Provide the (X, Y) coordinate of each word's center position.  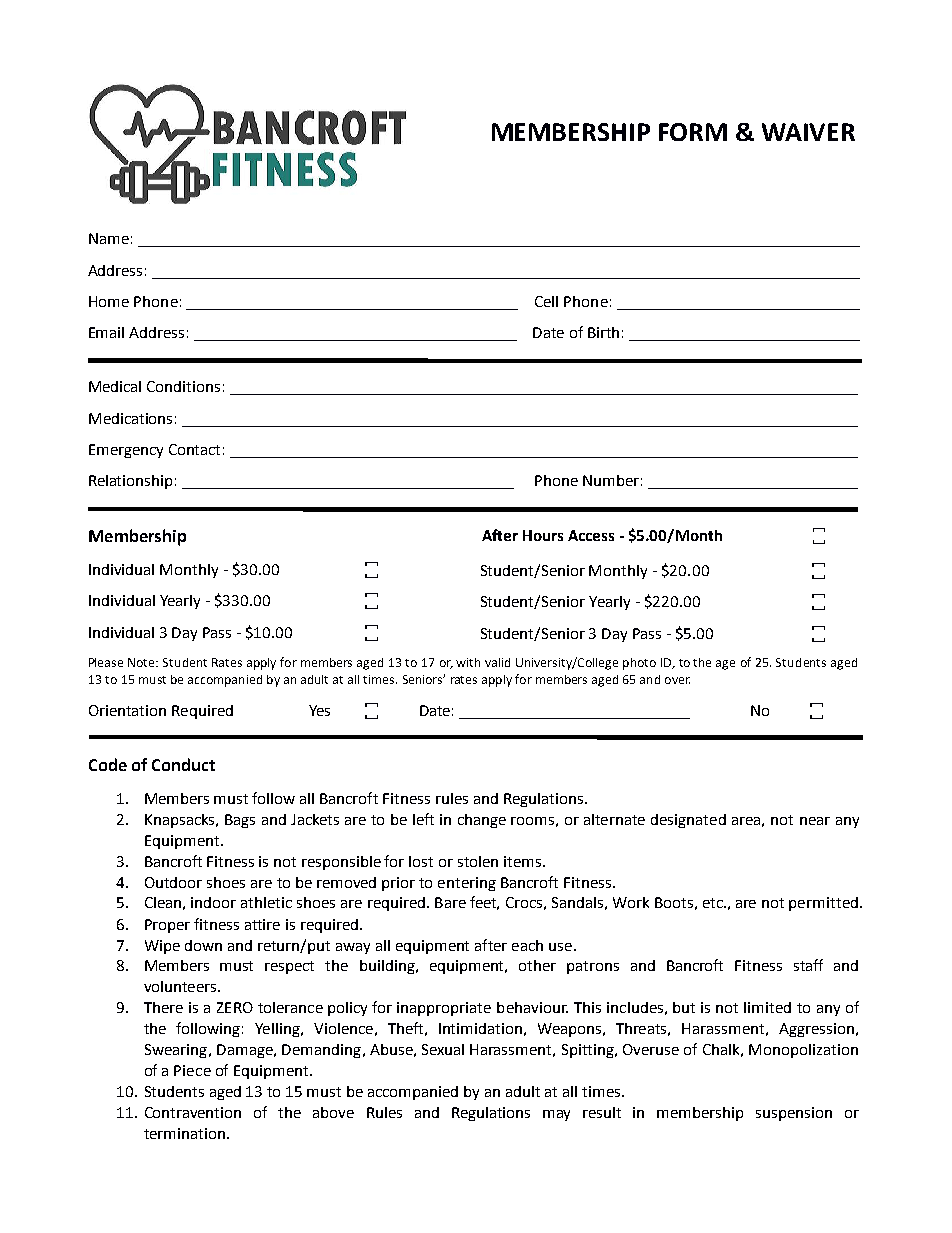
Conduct (183, 764)
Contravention (193, 1112)
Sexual (443, 1049)
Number (611, 480)
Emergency (126, 451)
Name (109, 238)
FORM (693, 132)
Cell (546, 301)
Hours (543, 535)
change (482, 821)
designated (688, 821)
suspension (794, 1114)
